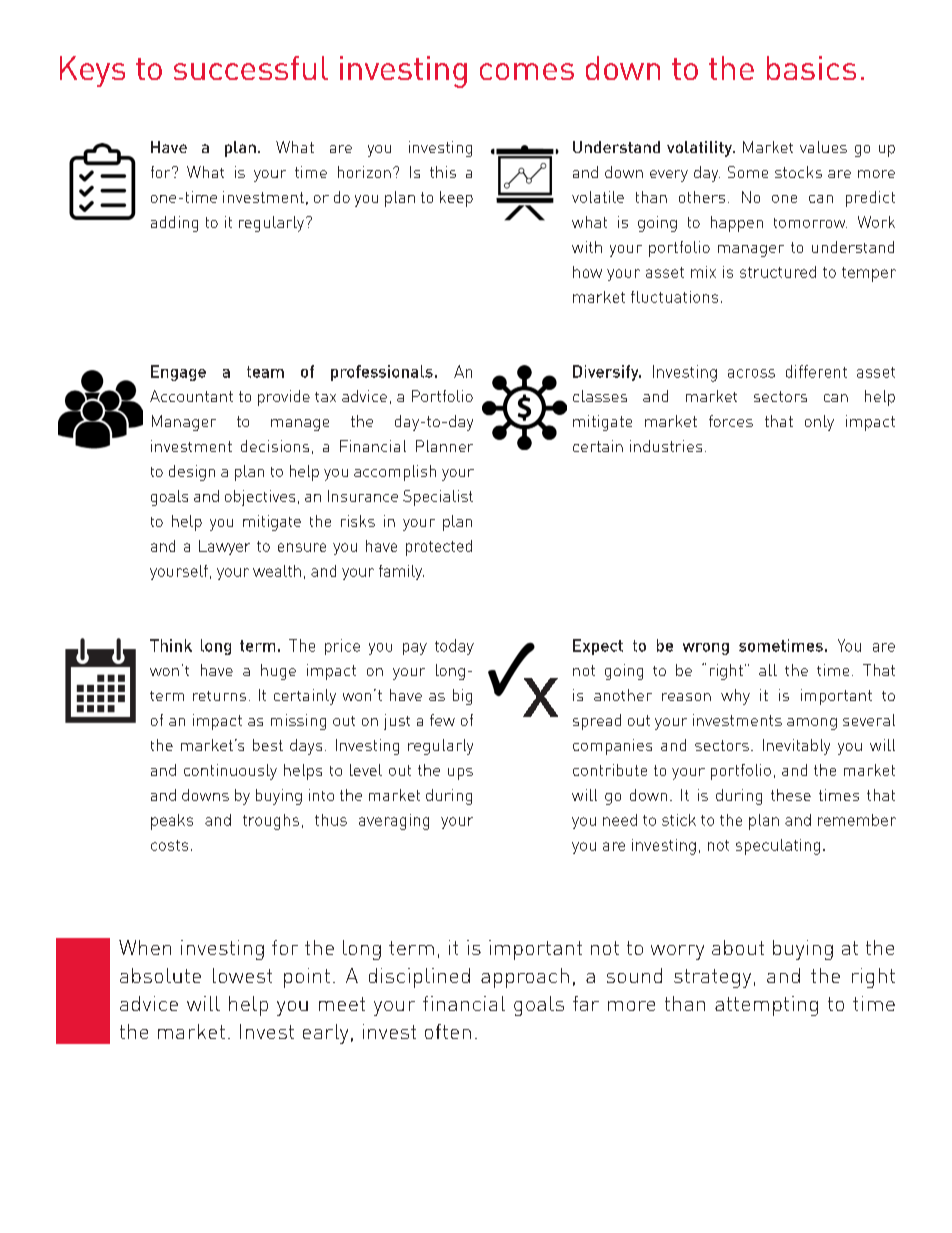 This screenshot has height=1233, width=952. I want to click on basics, so click(811, 68).
